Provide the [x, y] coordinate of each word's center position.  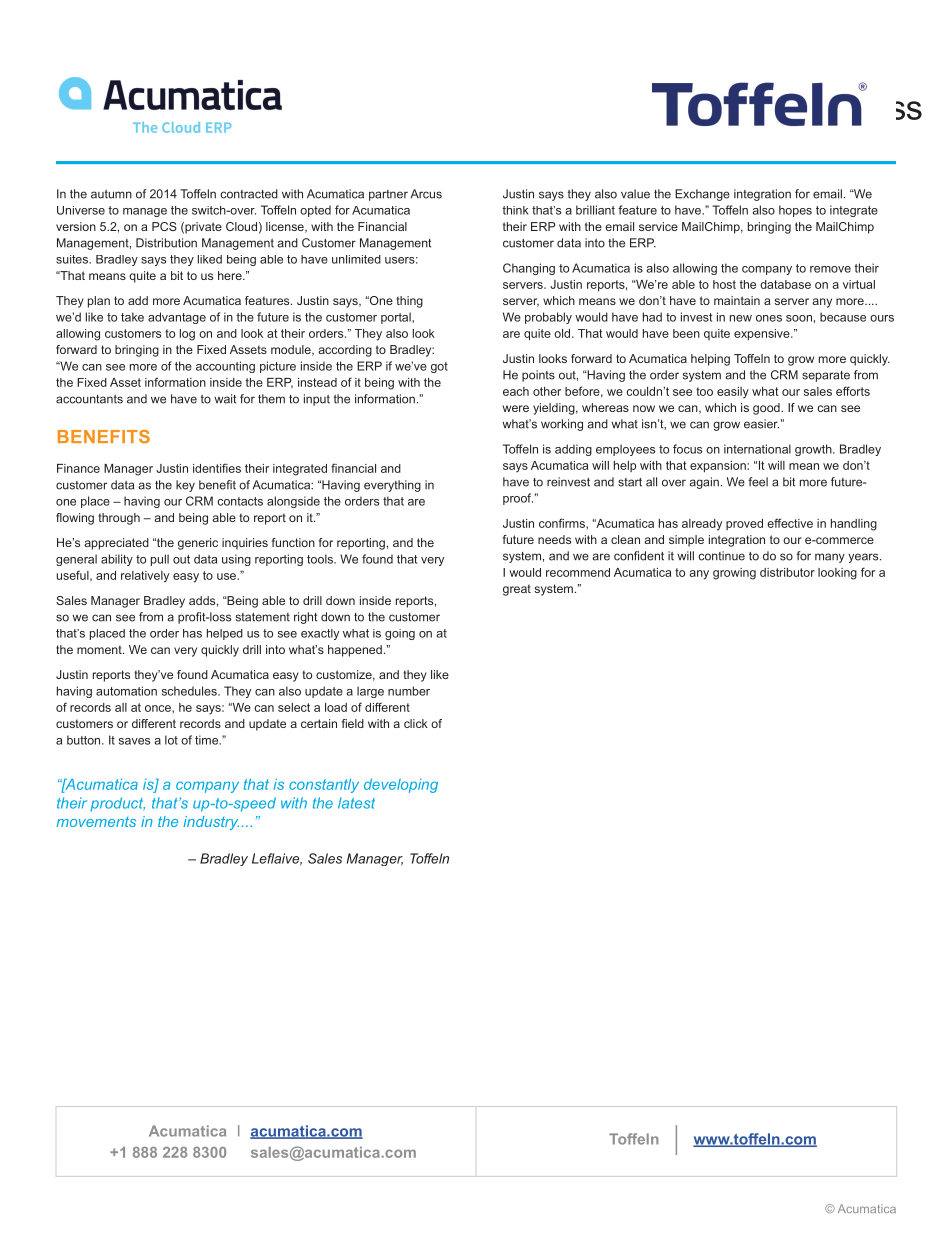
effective [790, 523]
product [117, 804]
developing [401, 786]
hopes [795, 211]
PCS [164, 226]
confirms [563, 523]
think [515, 210]
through [119, 519]
